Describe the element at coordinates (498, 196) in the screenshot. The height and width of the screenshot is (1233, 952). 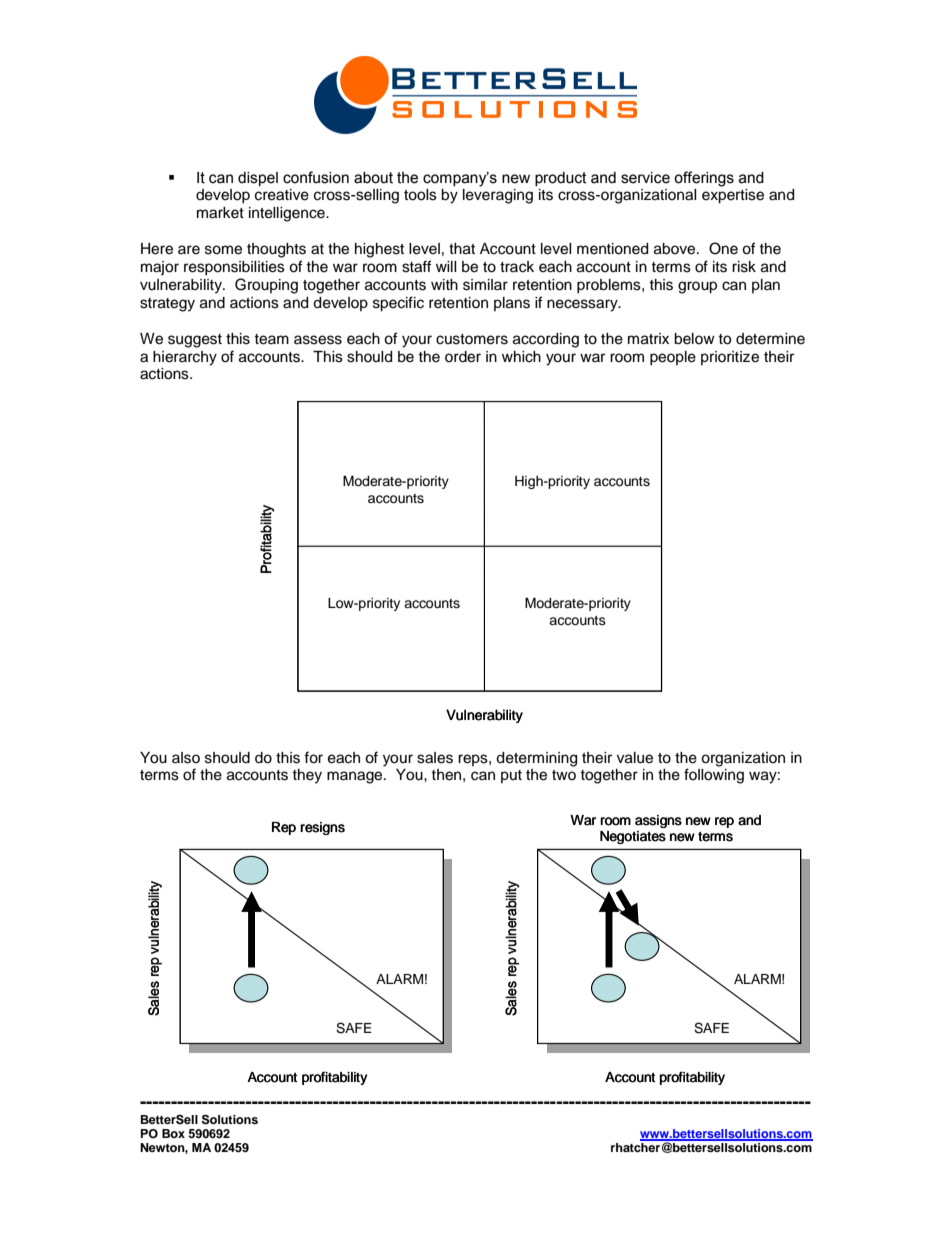
I see `leveraging` at that location.
